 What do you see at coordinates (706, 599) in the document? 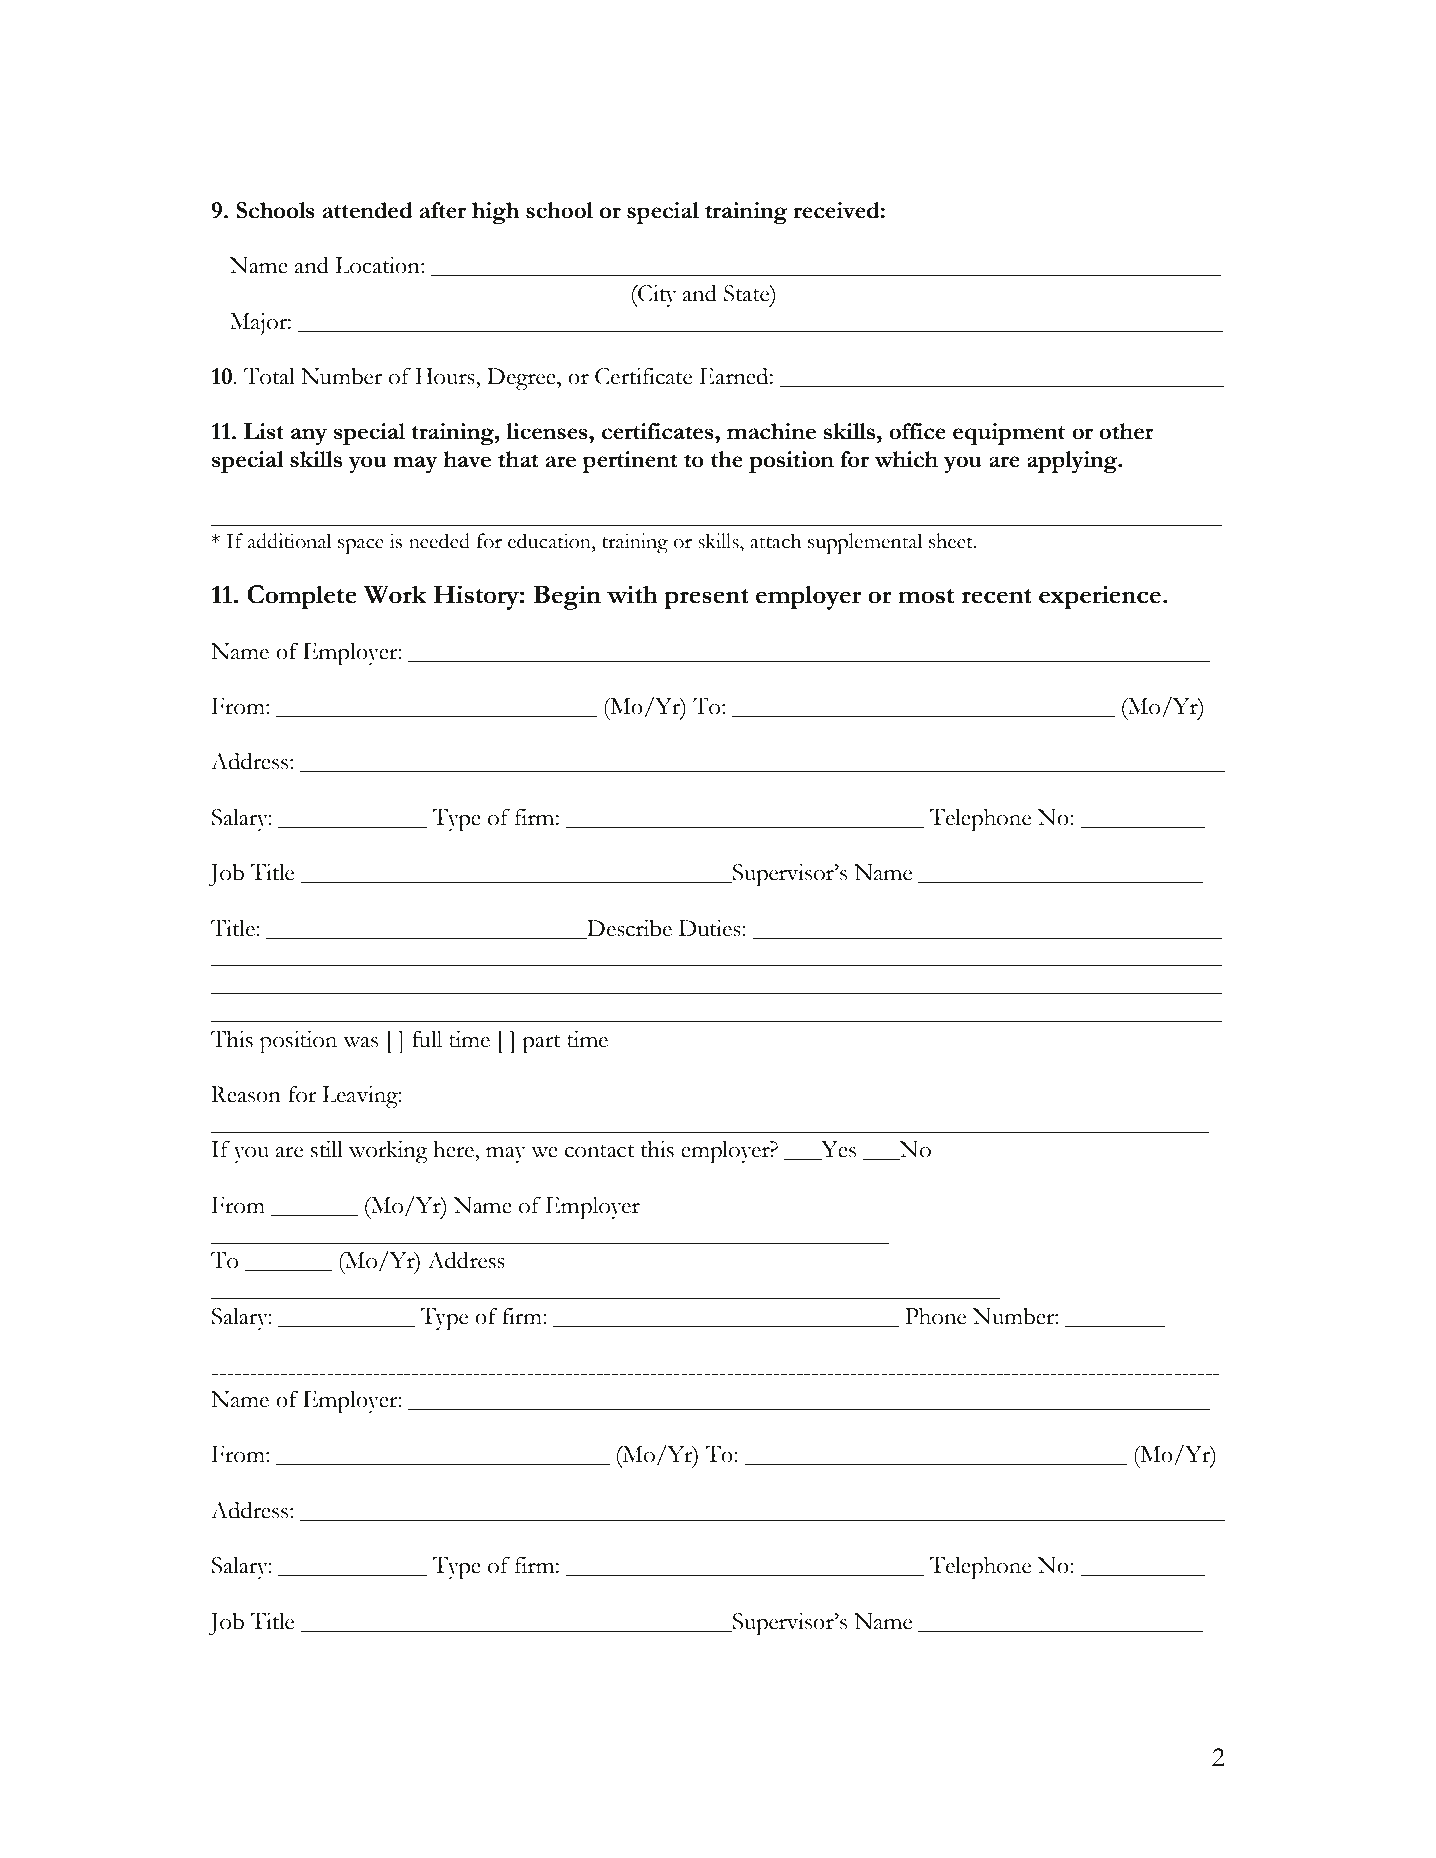
I see `present` at bounding box center [706, 599].
